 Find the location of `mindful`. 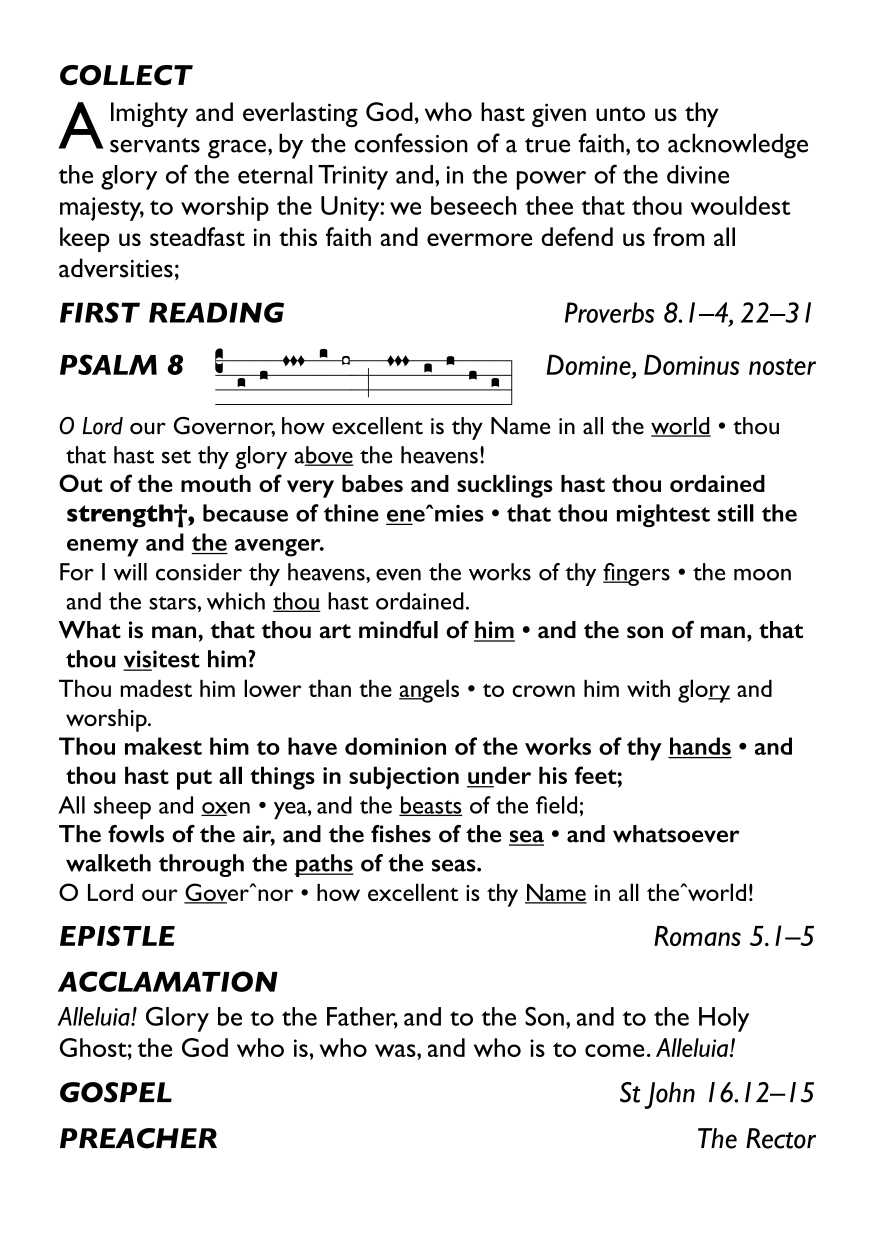

mindful is located at coordinates (398, 629).
